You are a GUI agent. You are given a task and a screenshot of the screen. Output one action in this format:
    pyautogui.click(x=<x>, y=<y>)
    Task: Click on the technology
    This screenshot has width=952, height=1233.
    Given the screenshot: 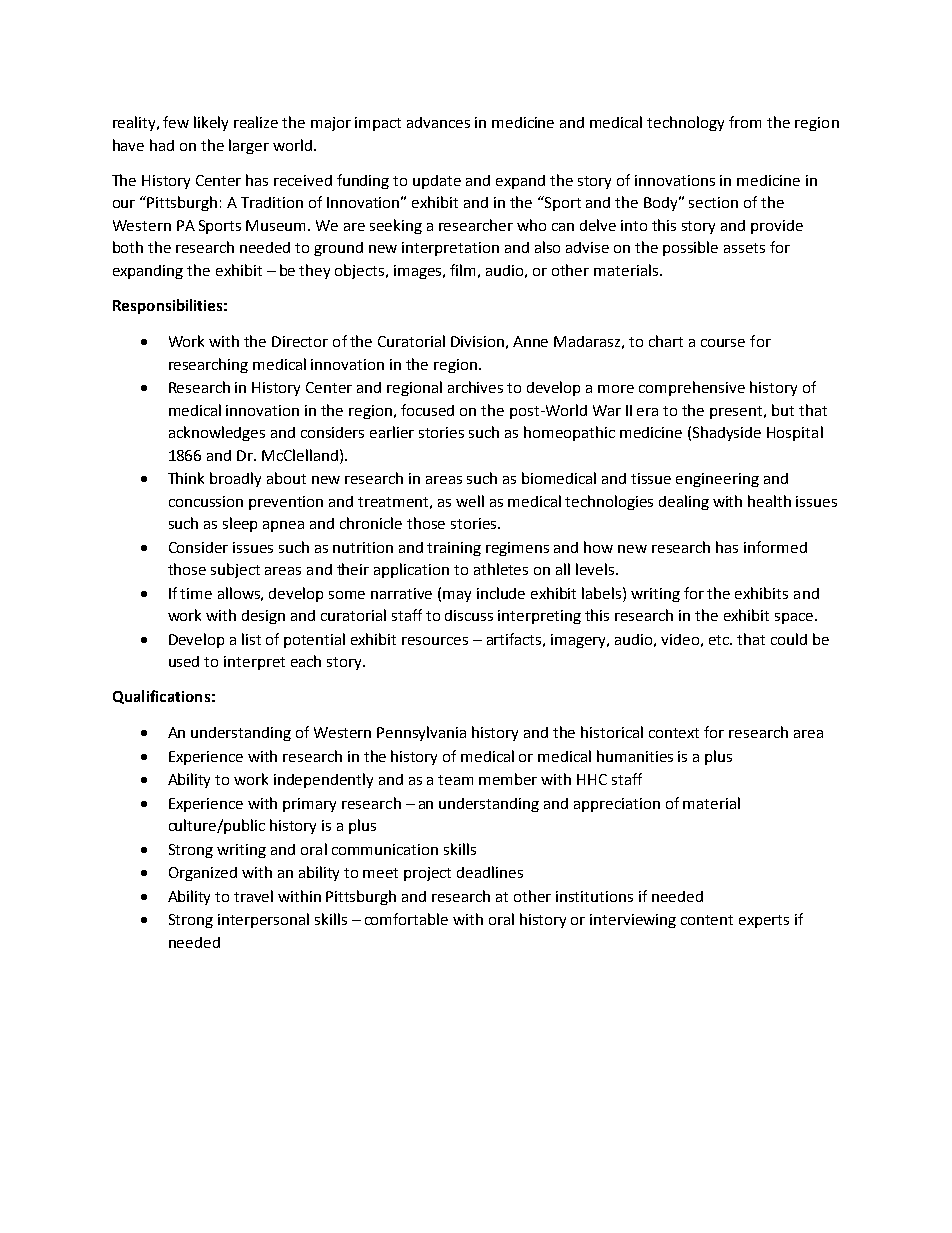 What is the action you would take?
    pyautogui.click(x=685, y=123)
